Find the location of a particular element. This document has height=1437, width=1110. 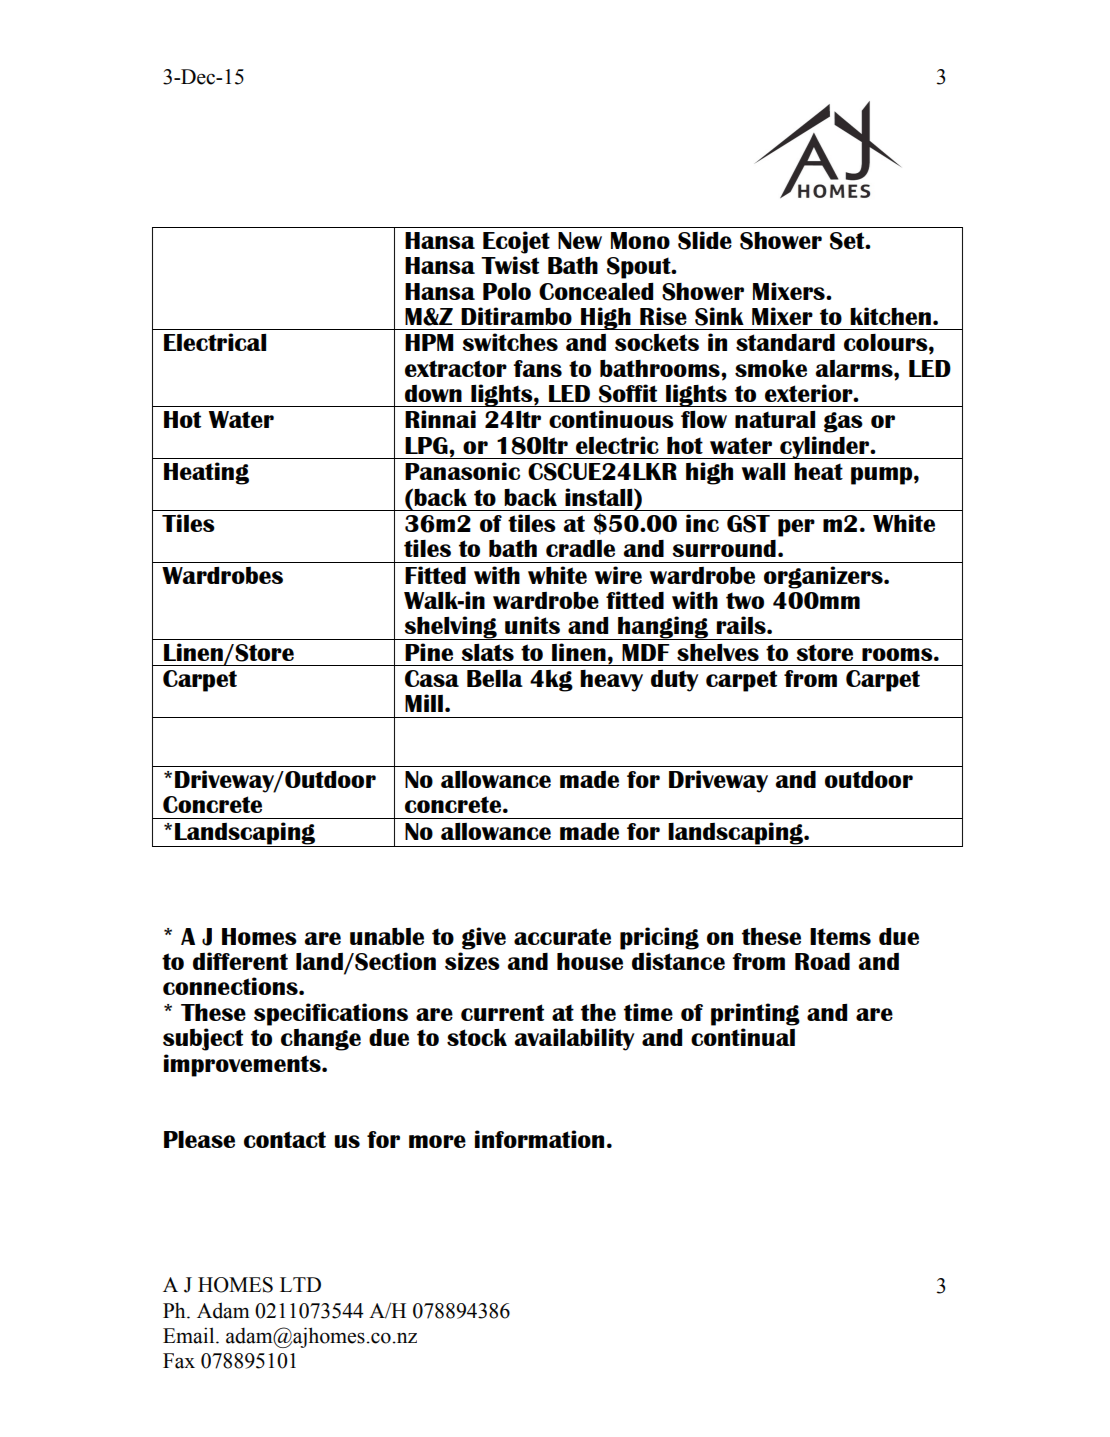

Twist is located at coordinates (510, 265).
